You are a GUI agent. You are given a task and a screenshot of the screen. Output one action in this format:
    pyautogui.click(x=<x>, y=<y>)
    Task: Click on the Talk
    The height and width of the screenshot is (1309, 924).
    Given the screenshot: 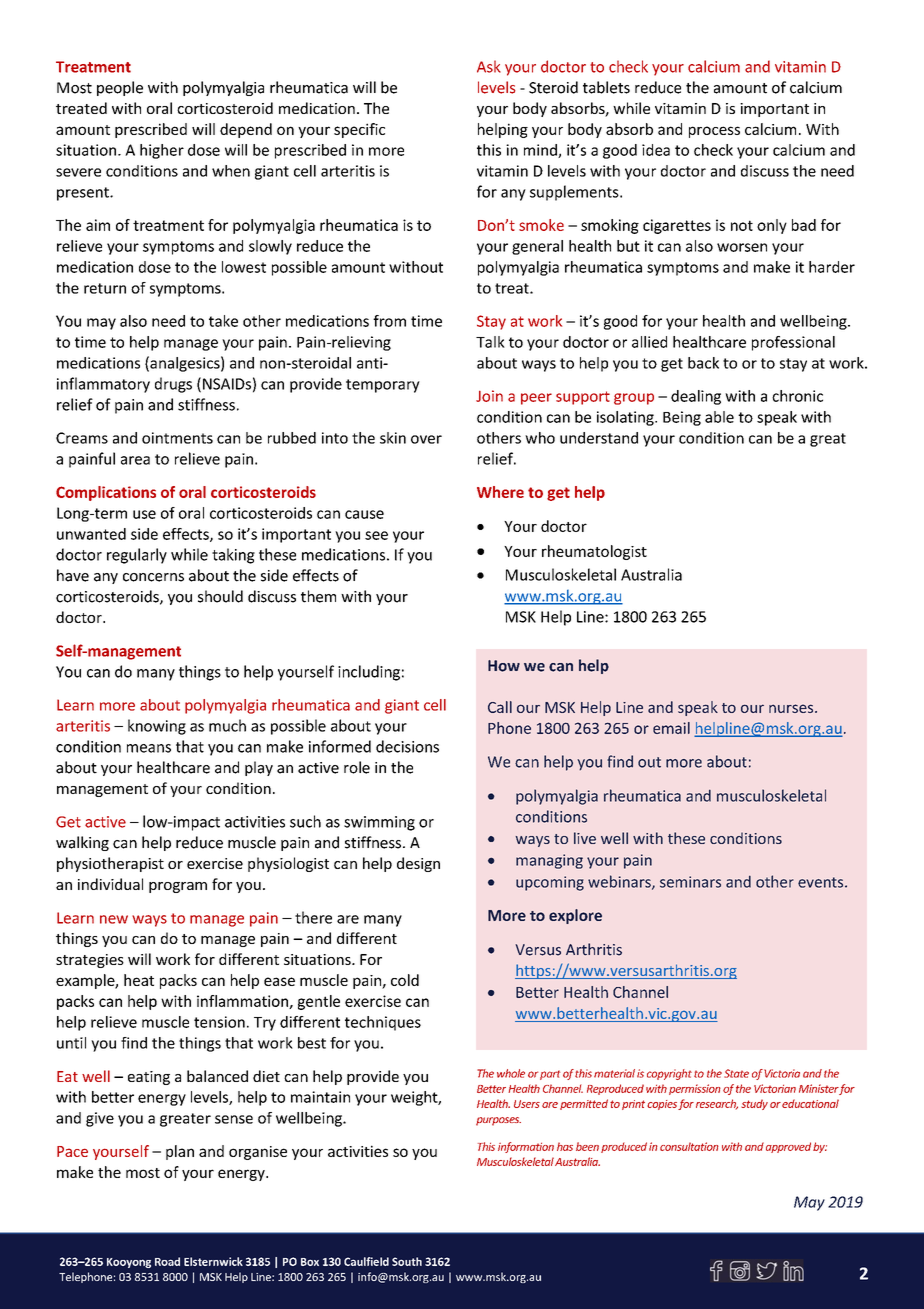 What is the action you would take?
    pyautogui.click(x=490, y=342)
